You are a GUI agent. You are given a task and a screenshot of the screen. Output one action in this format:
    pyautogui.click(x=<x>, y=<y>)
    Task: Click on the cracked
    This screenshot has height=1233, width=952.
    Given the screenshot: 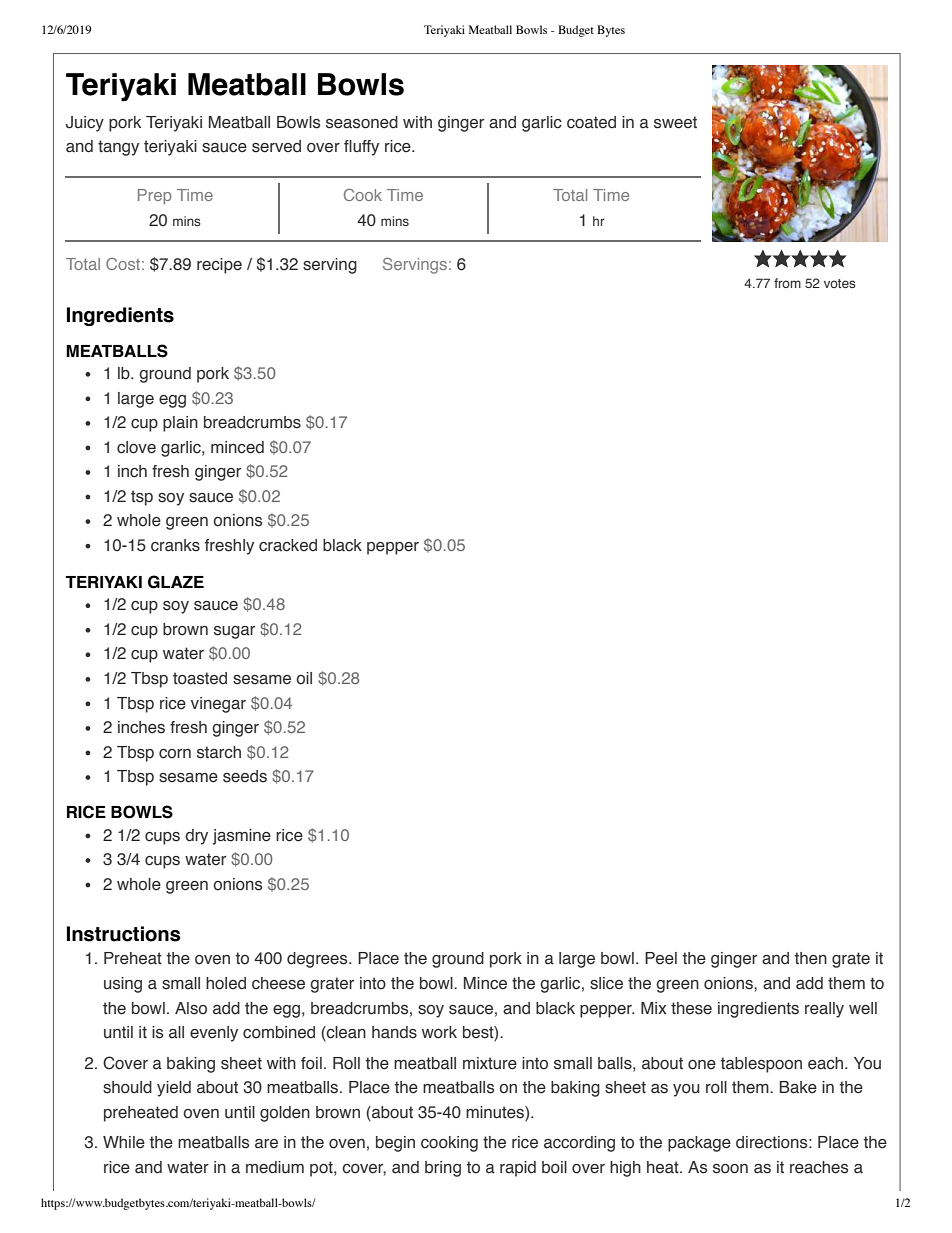 What is the action you would take?
    pyautogui.click(x=288, y=545)
